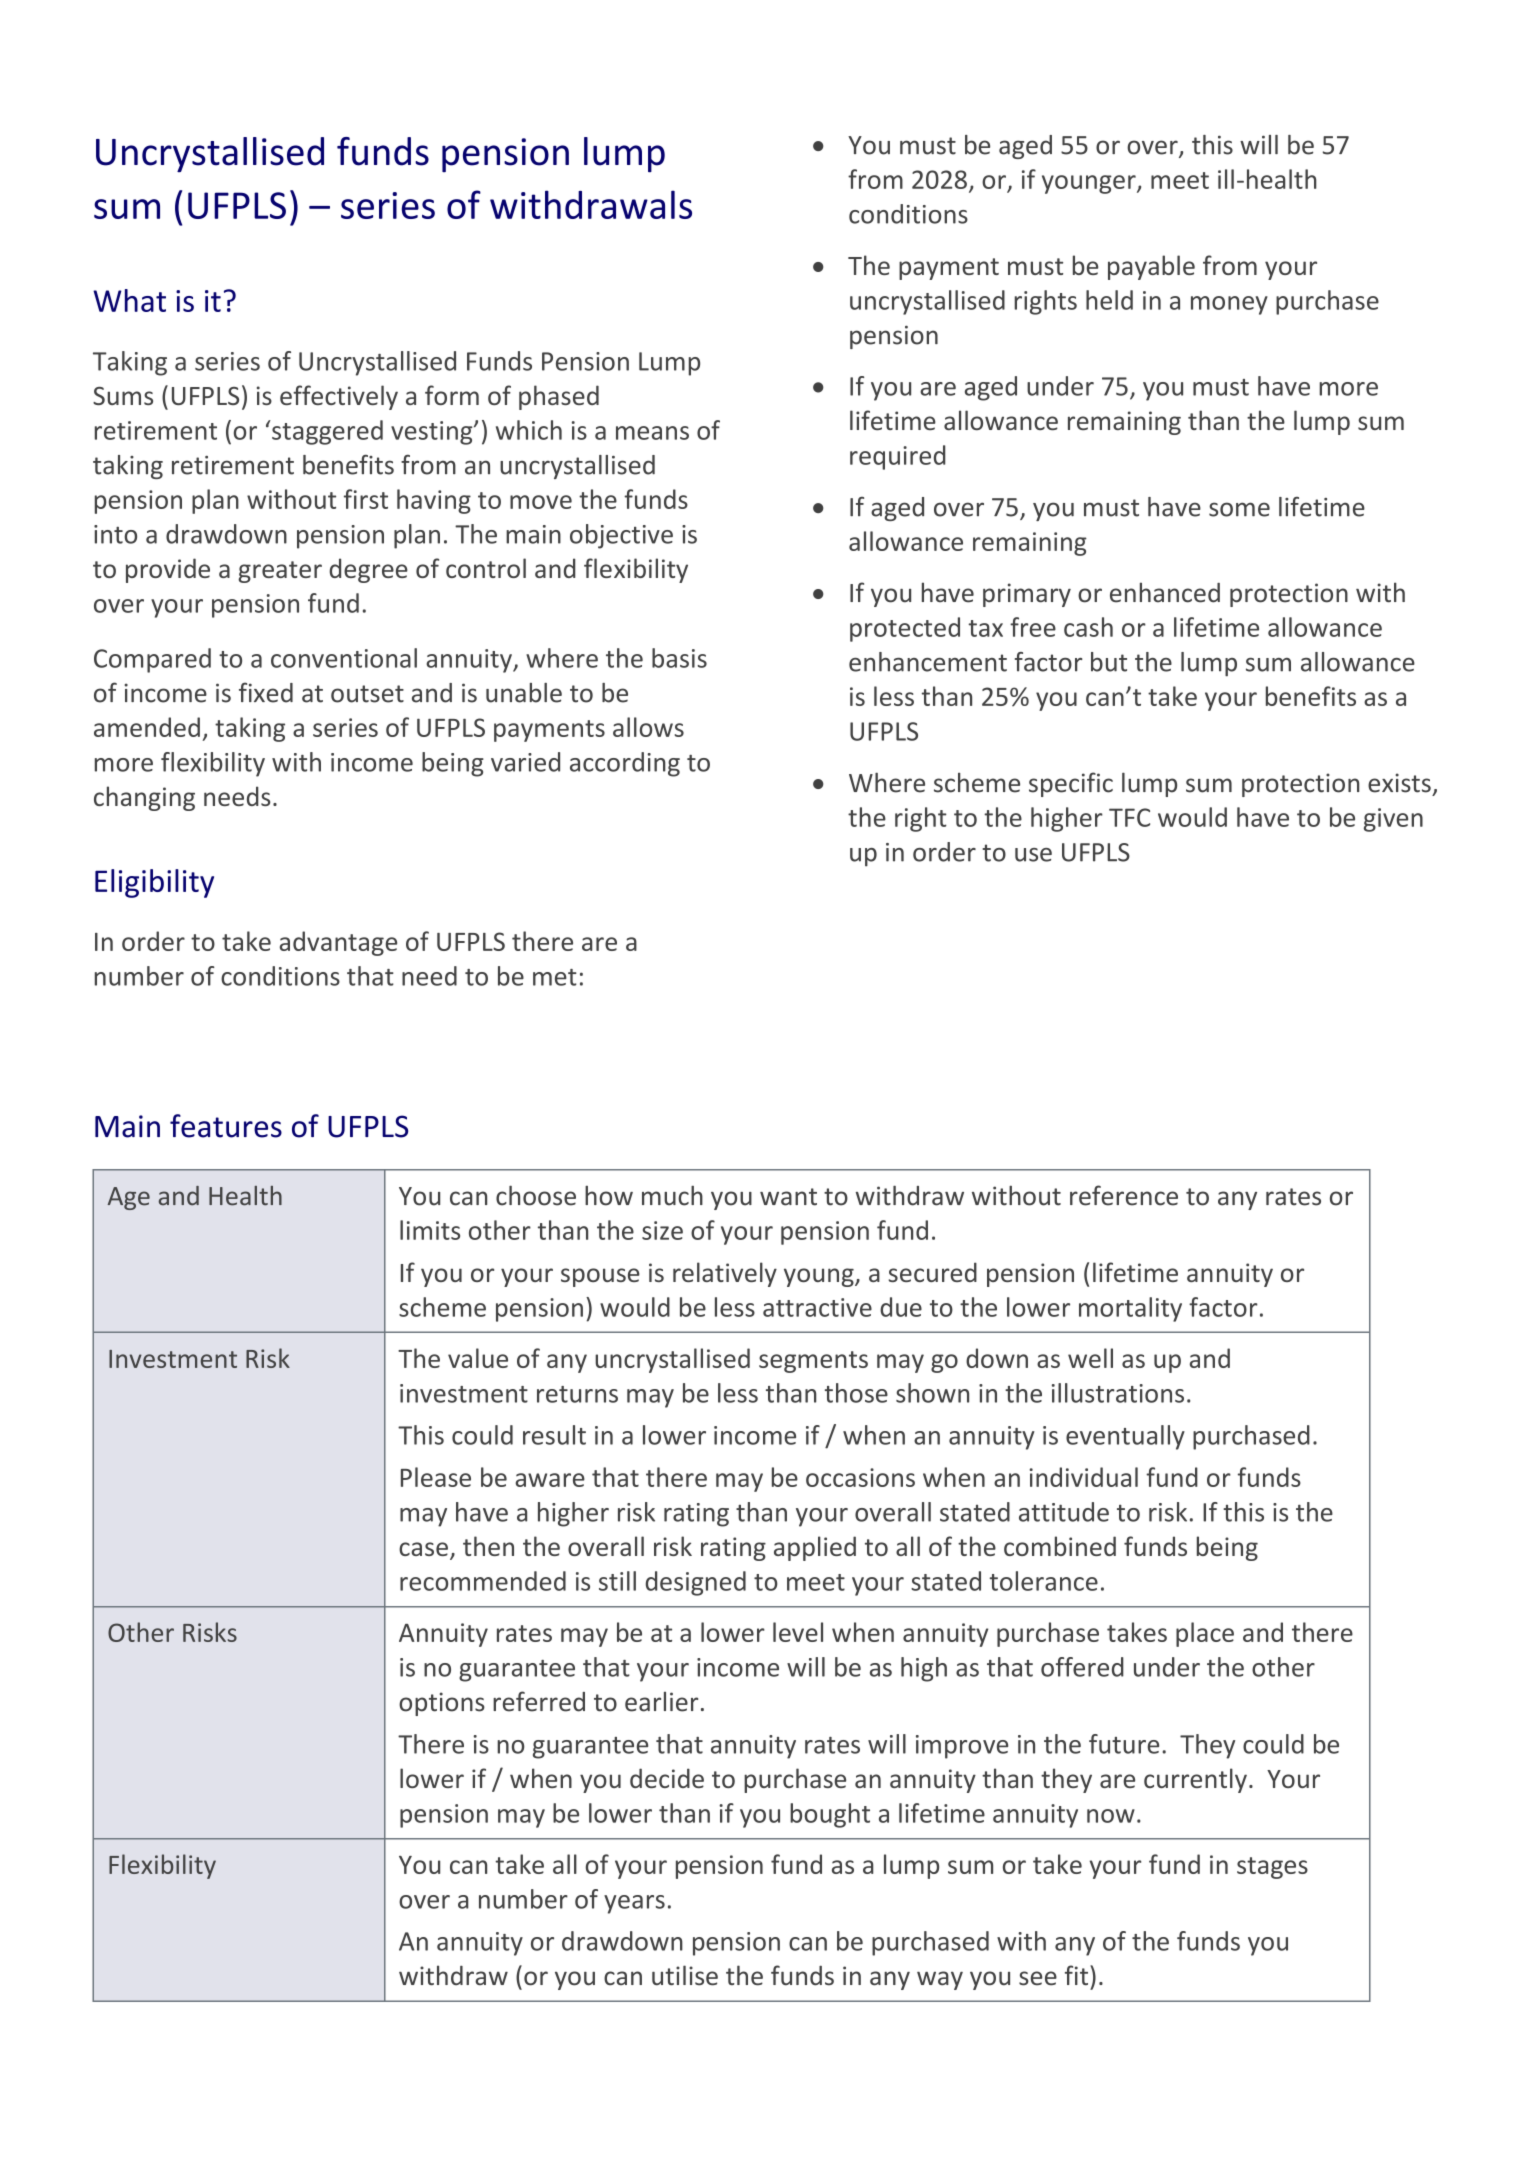 The height and width of the screenshot is (2167, 1532). I want to click on years, so click(634, 1904).
